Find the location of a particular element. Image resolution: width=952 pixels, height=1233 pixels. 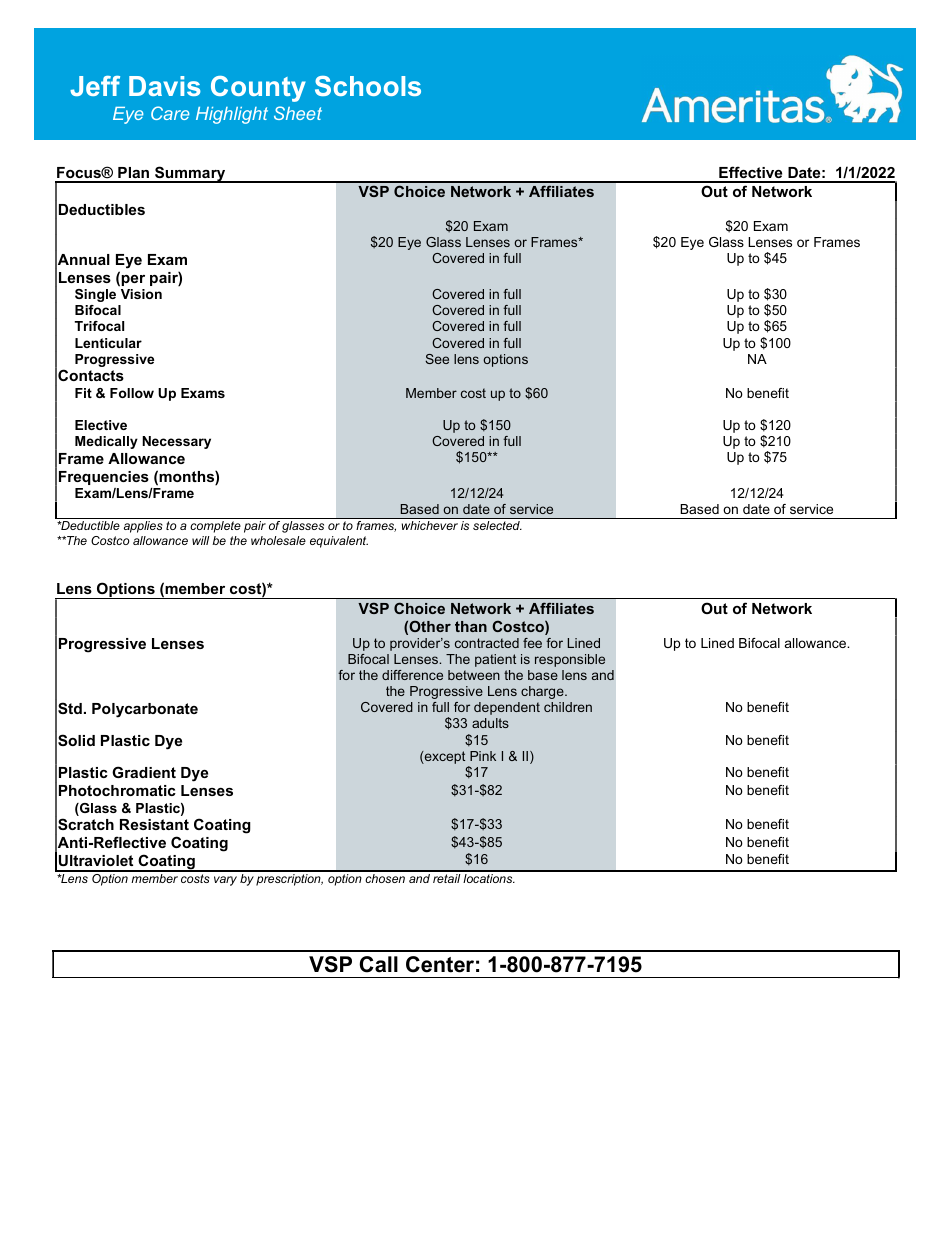

Frequencies is located at coordinates (104, 478).
